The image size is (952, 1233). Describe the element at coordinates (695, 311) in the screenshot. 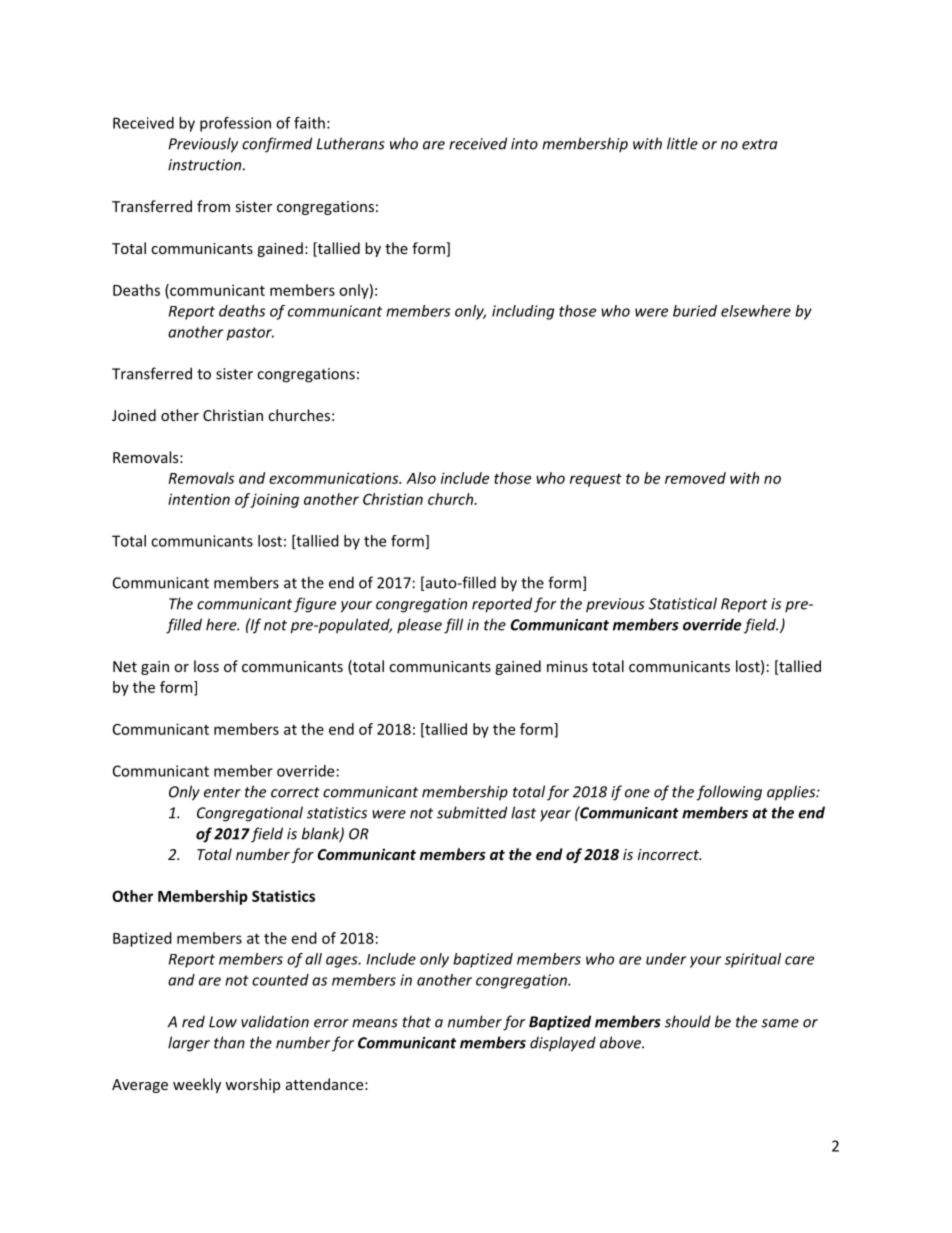

I see `buried` at that location.
